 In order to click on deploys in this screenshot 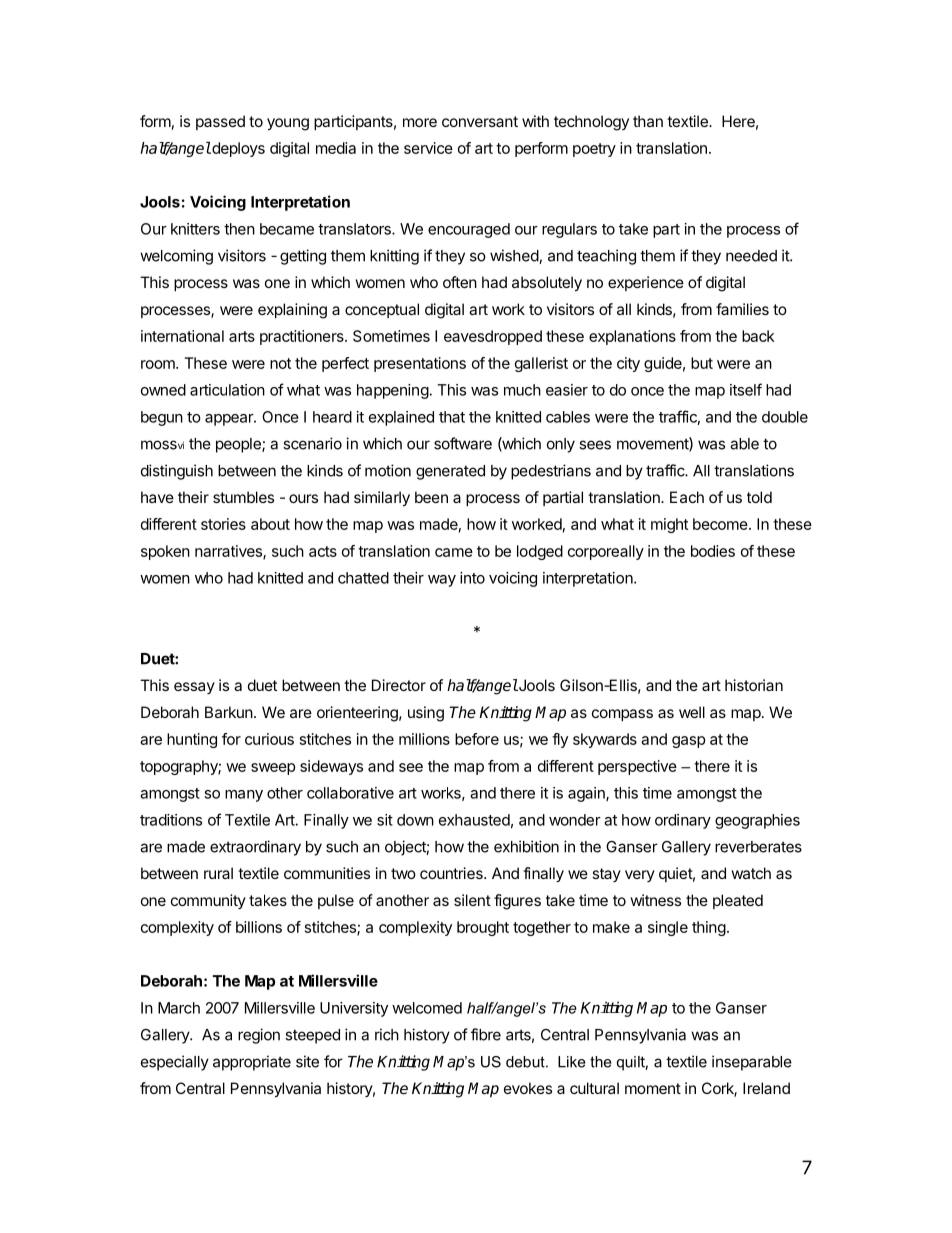, I will do `click(237, 149)`.
